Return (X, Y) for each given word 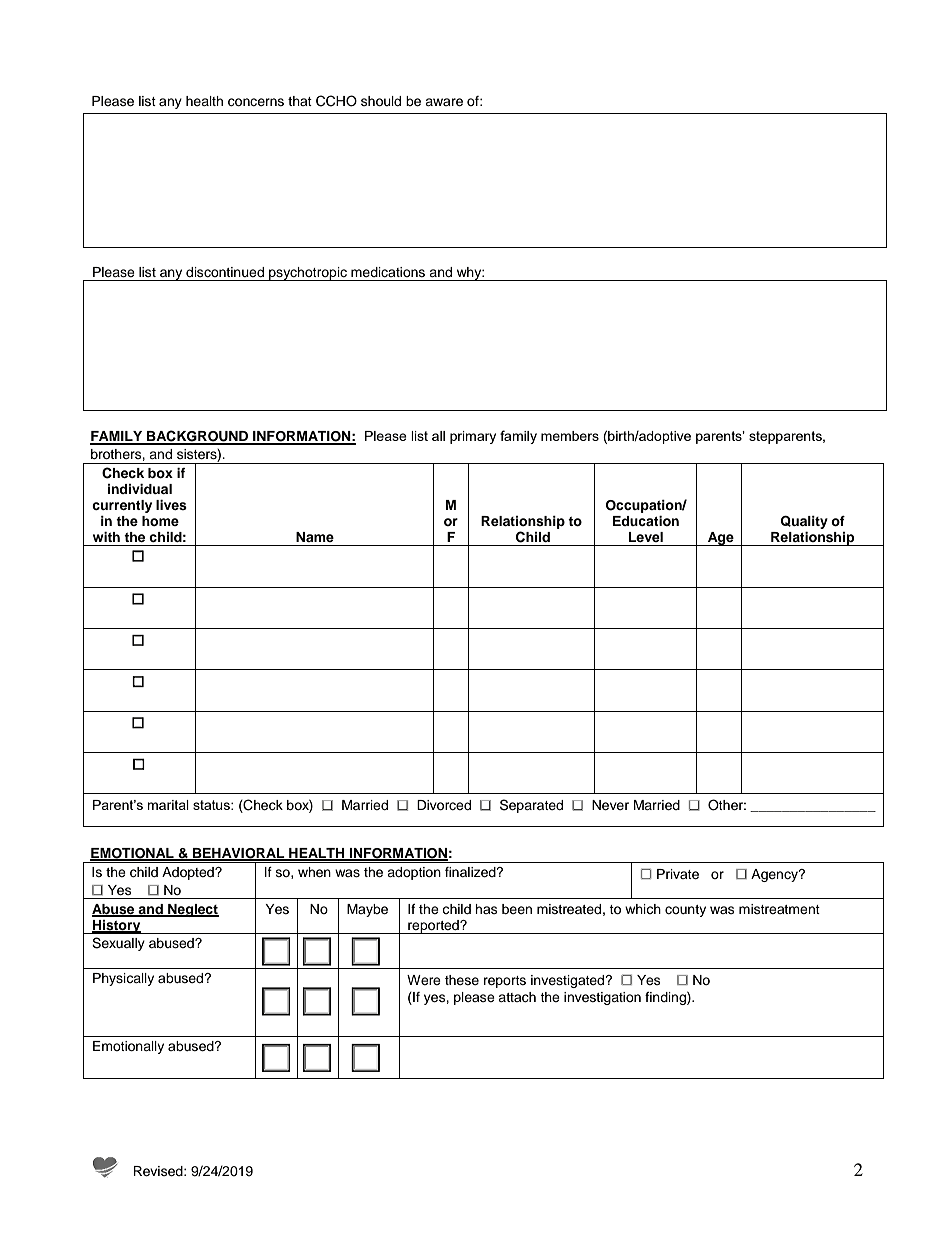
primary (473, 437)
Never (610, 805)
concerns (256, 102)
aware (444, 102)
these (462, 980)
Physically (123, 979)
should (381, 101)
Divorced (444, 805)
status (212, 805)
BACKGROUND (198, 437)
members (570, 436)
